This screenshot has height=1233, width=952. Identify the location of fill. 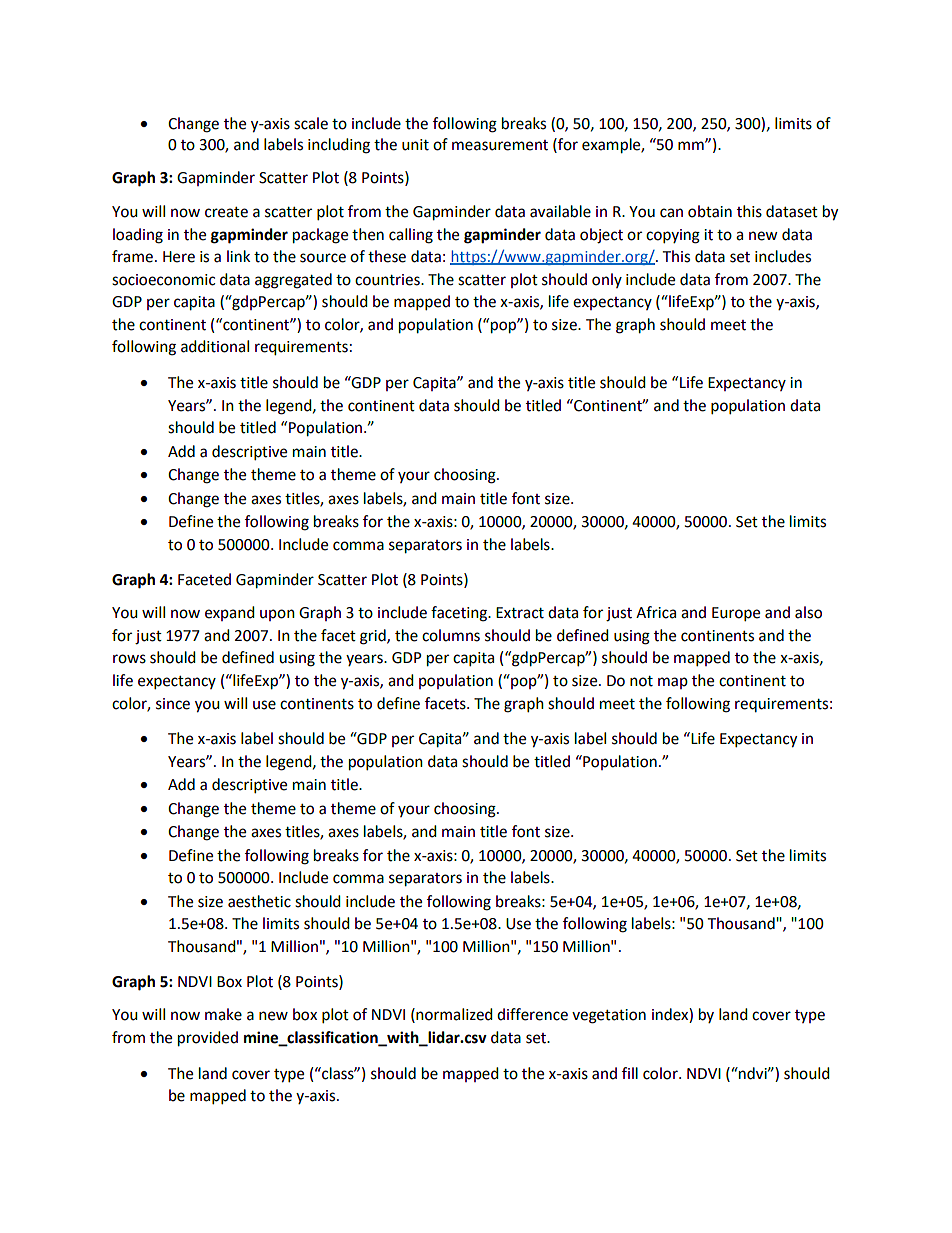
(630, 1073).
